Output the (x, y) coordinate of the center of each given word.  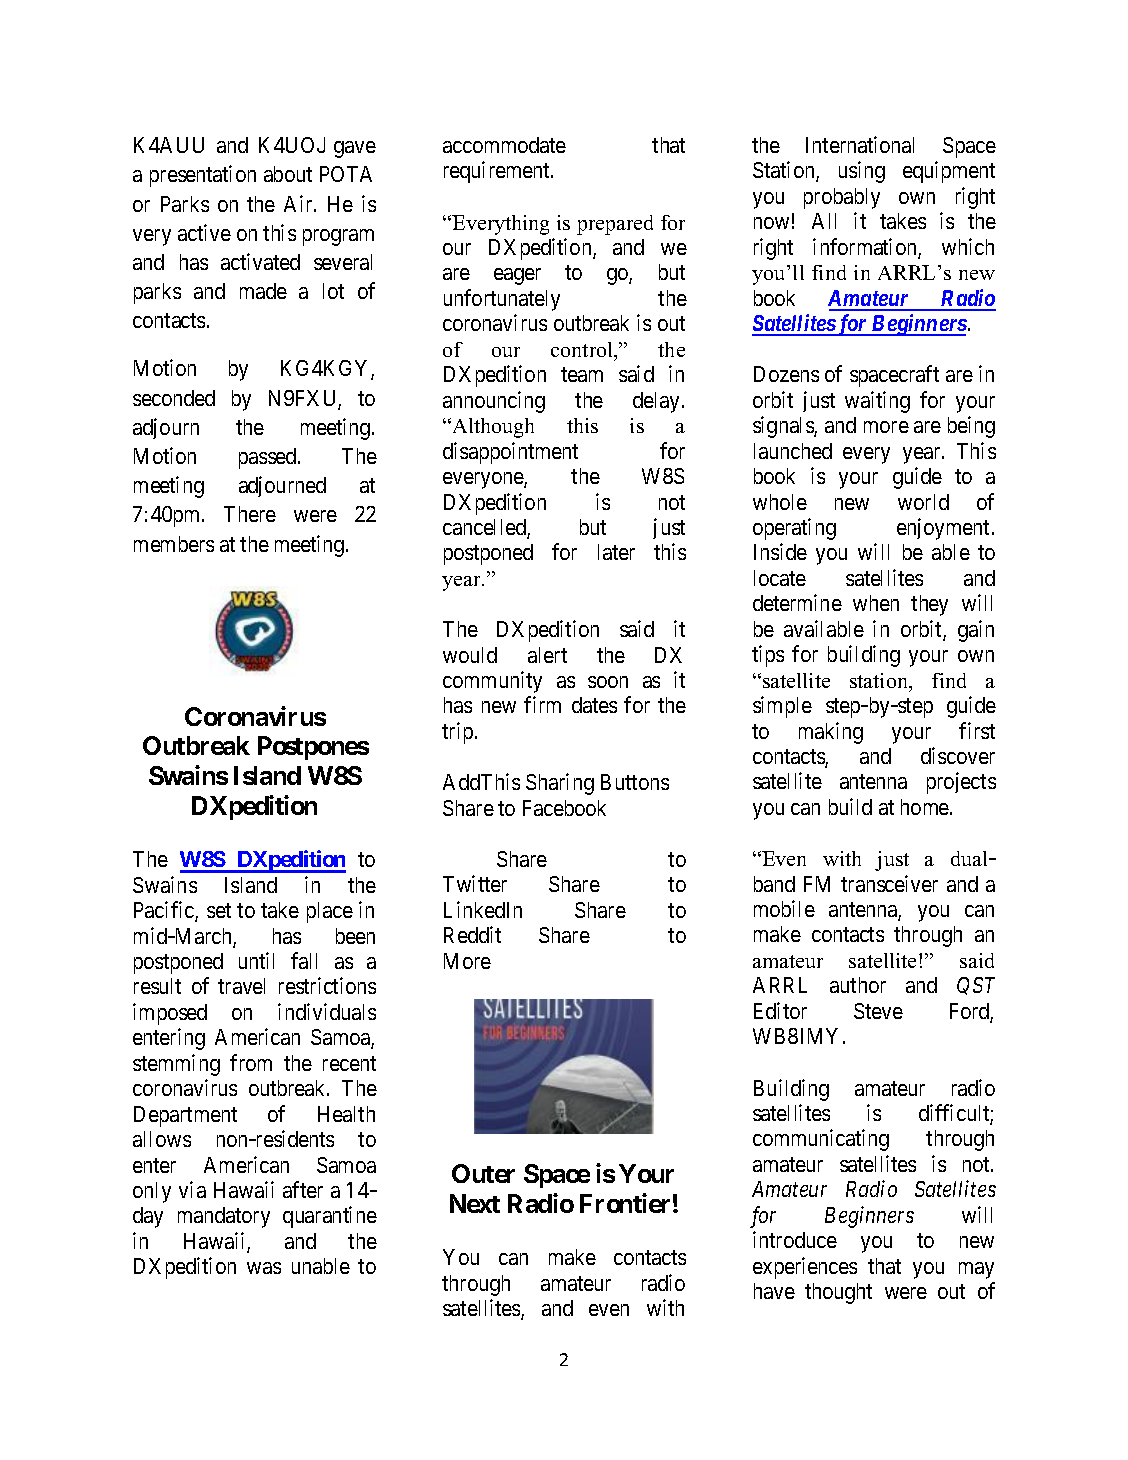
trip (457, 733)
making (831, 733)
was (264, 1268)
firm (542, 704)
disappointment (510, 453)
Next (475, 1203)
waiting (877, 402)
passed (269, 458)
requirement (498, 172)
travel (241, 986)
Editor (780, 1010)
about (288, 174)
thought (838, 1293)
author (858, 985)
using (862, 172)
